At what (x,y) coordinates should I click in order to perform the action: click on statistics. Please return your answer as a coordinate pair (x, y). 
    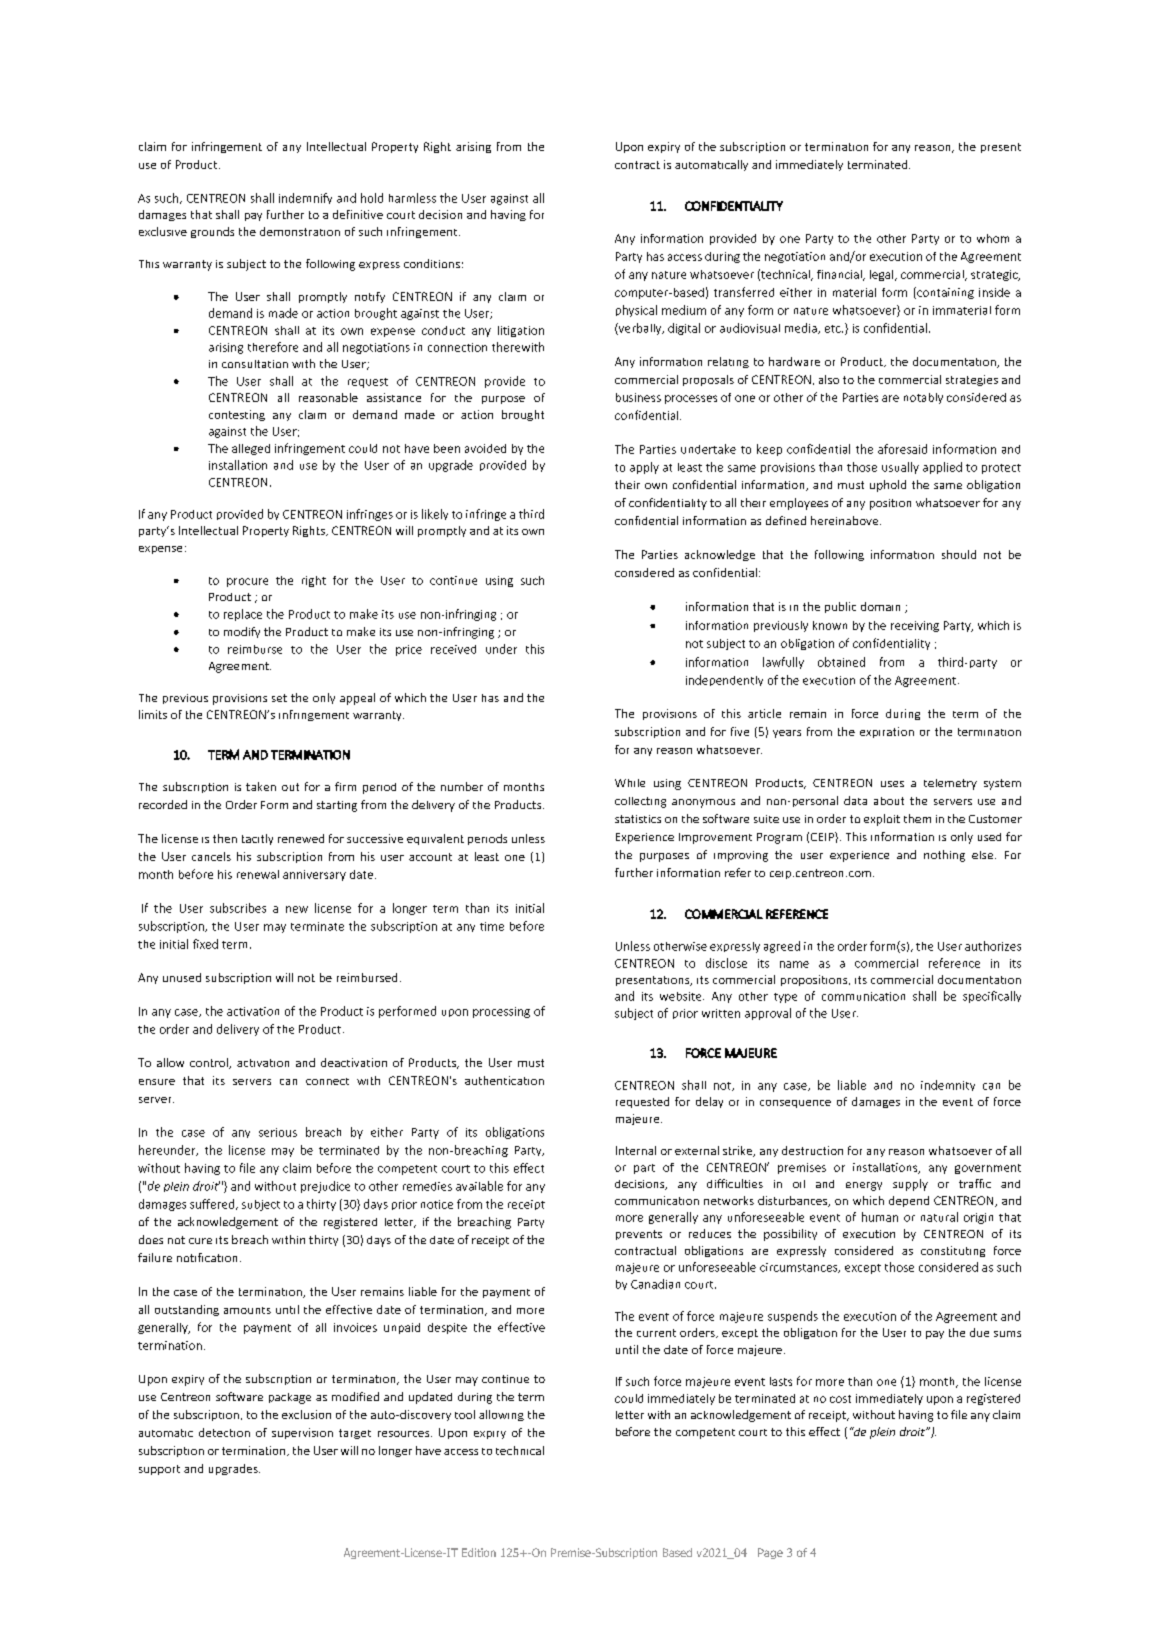
    Looking at the image, I should click on (638, 819).
